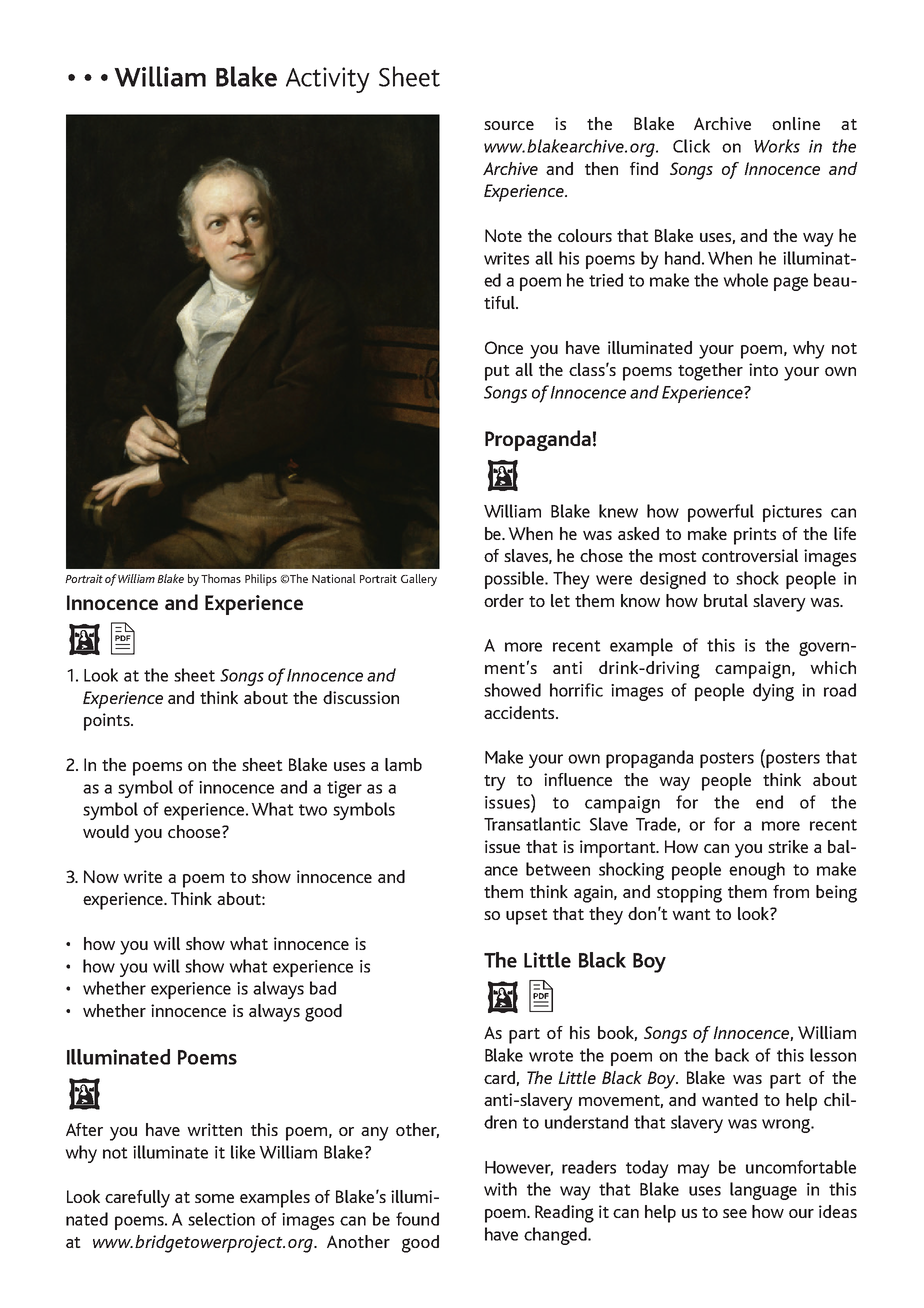  I want to click on with, so click(500, 1189).
